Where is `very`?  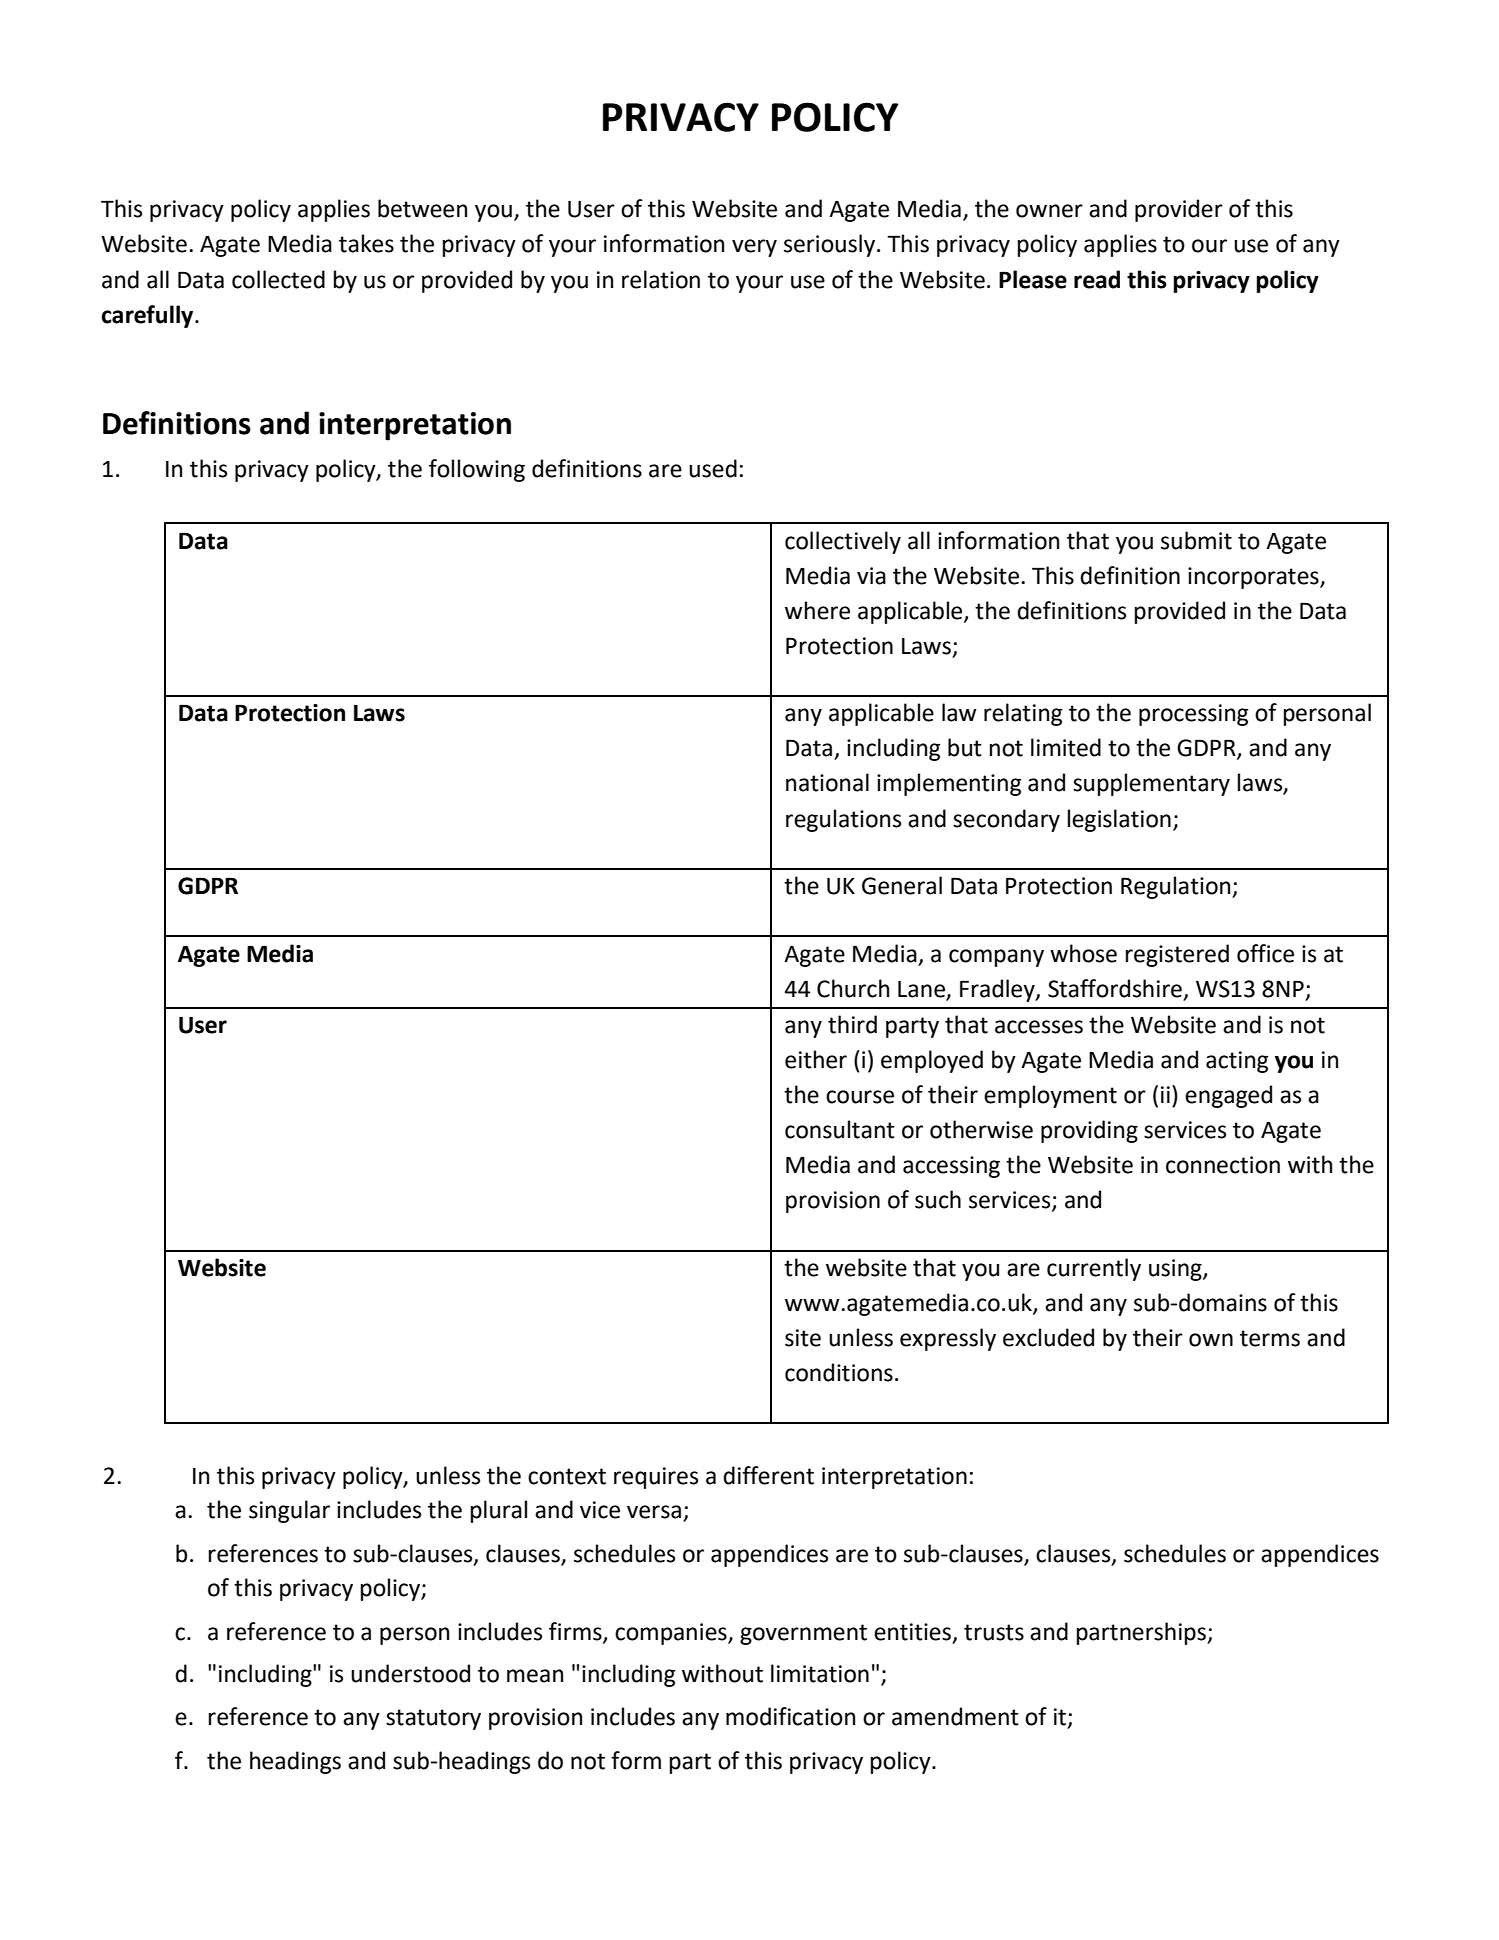
very is located at coordinates (754, 248).
